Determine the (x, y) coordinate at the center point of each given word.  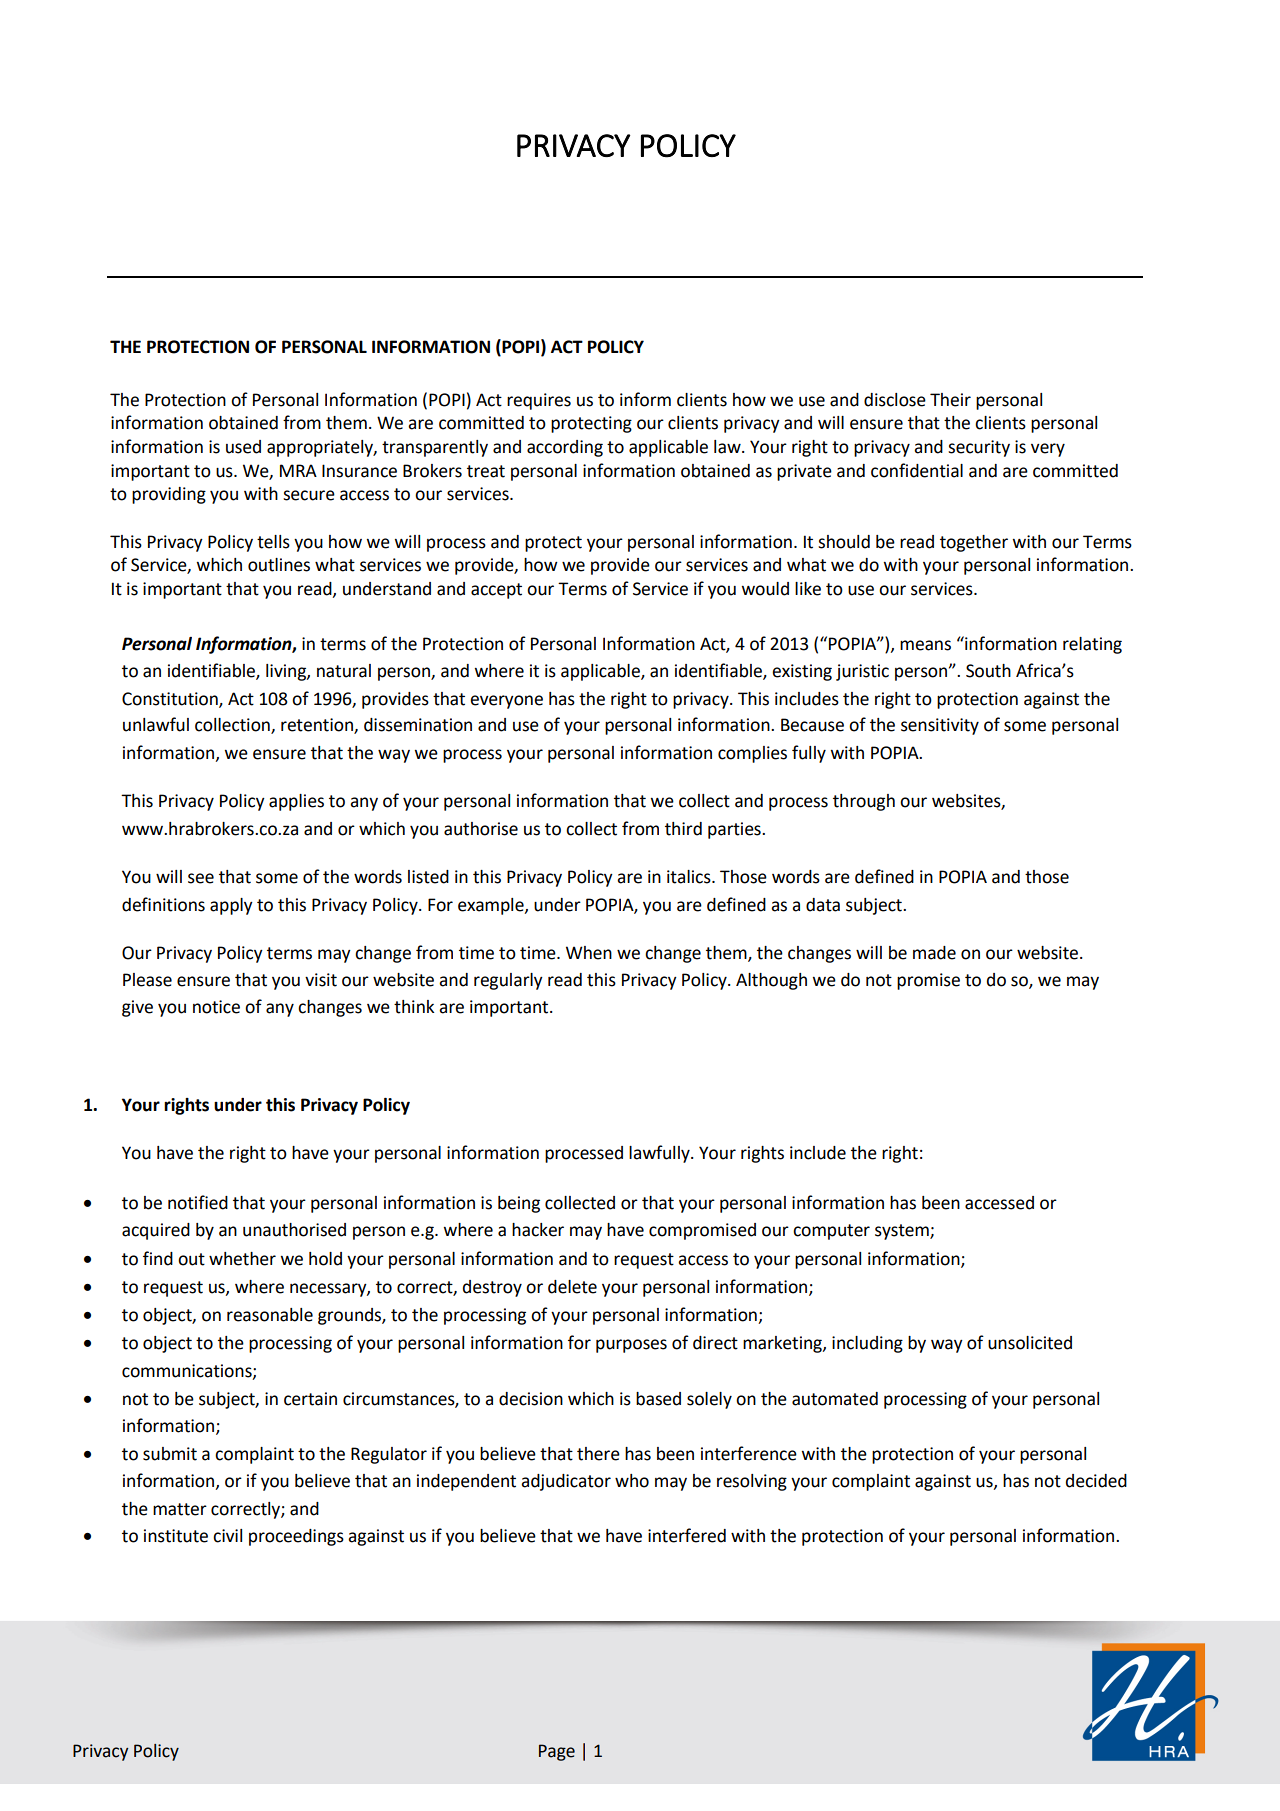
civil (227, 1536)
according (565, 448)
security (979, 448)
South (988, 671)
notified (198, 1202)
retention (318, 726)
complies (752, 754)
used (243, 447)
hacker (538, 1230)
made (934, 953)
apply (231, 906)
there (598, 1454)
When (589, 953)
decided (1096, 1481)
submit (170, 1454)
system (903, 1232)
